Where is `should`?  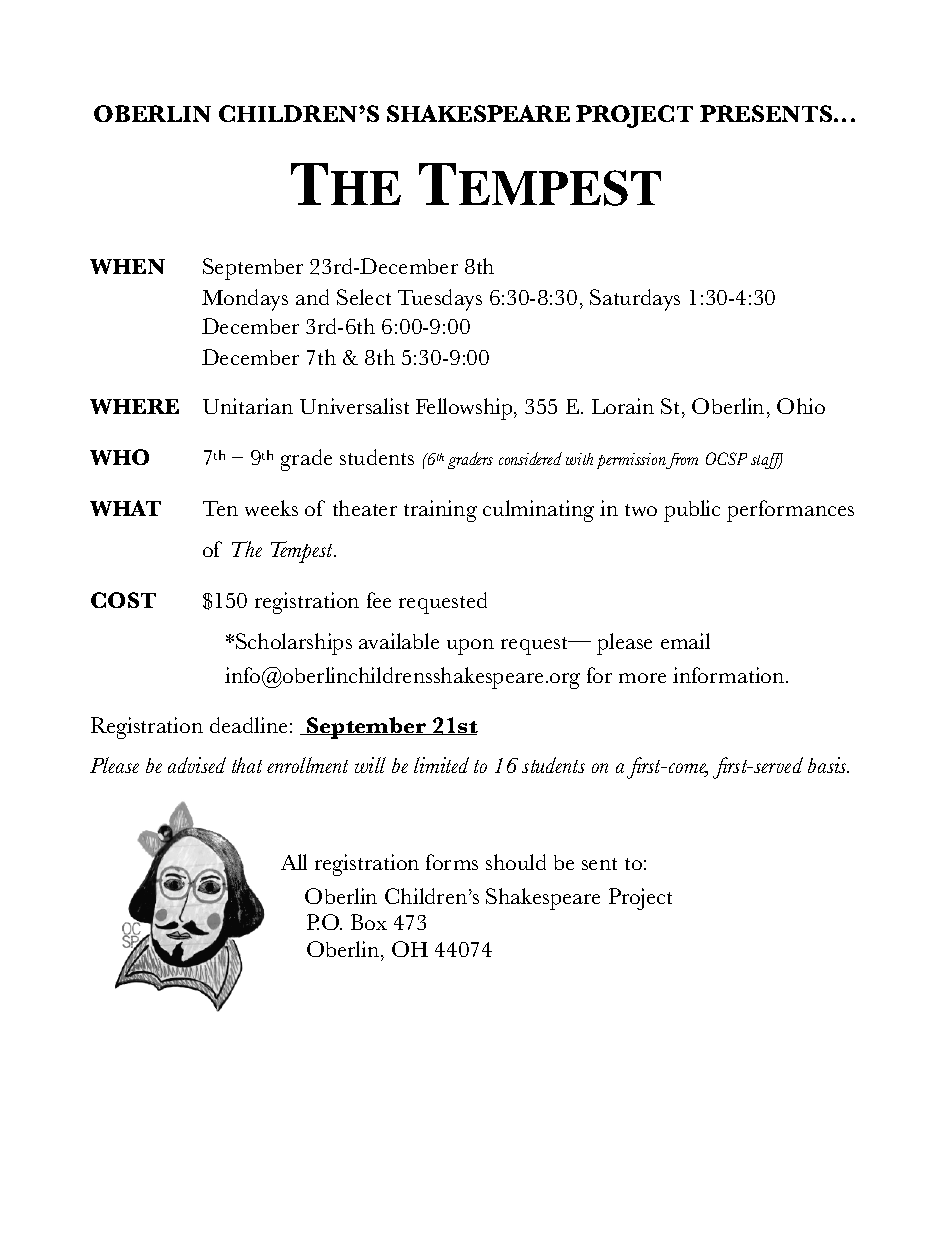 should is located at coordinates (516, 862).
